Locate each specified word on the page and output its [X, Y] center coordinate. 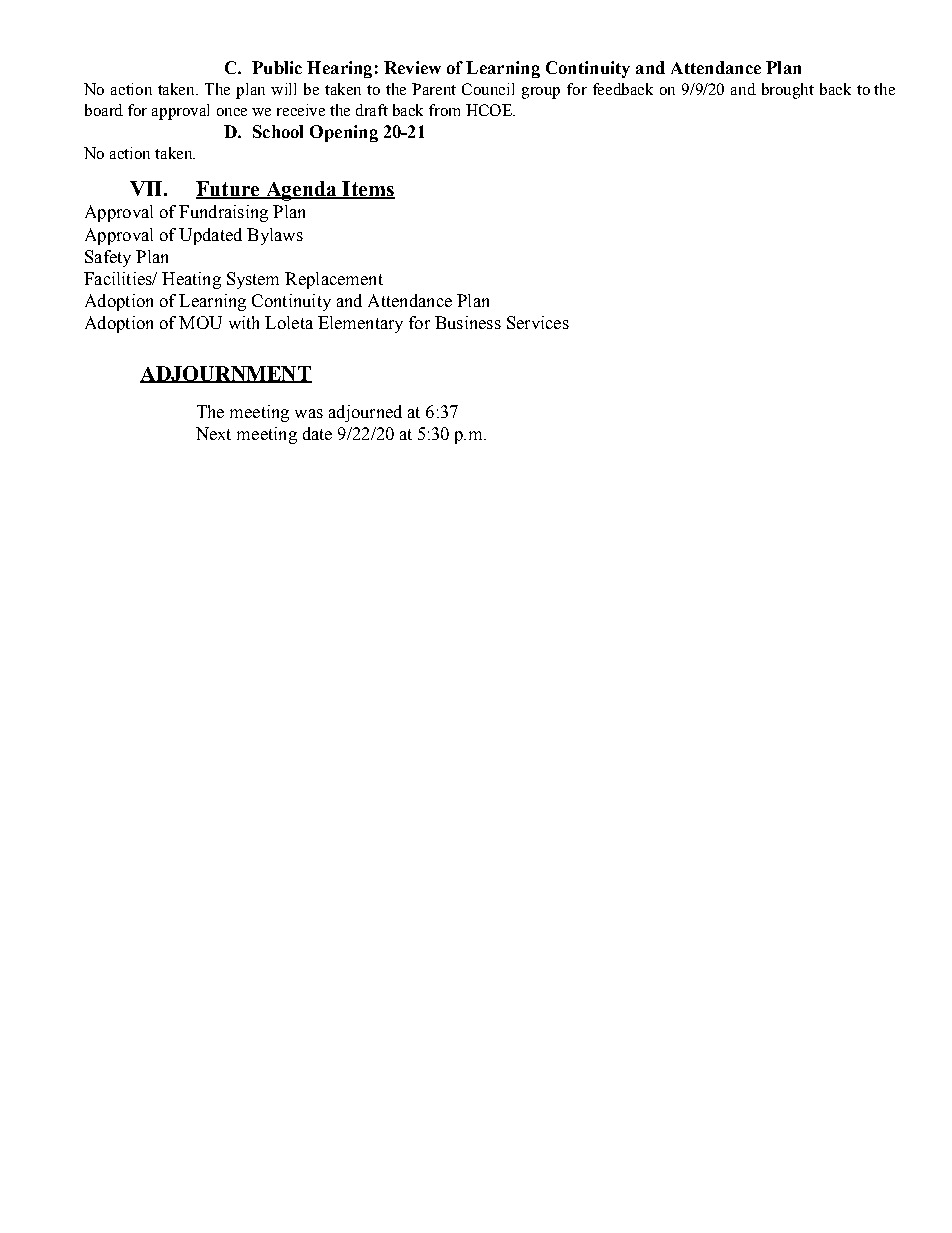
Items [367, 190]
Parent [434, 89]
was [309, 413]
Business [468, 322]
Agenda [301, 191]
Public [277, 67]
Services [538, 322]
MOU [200, 322]
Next [213, 433]
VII [147, 188]
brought [788, 91]
